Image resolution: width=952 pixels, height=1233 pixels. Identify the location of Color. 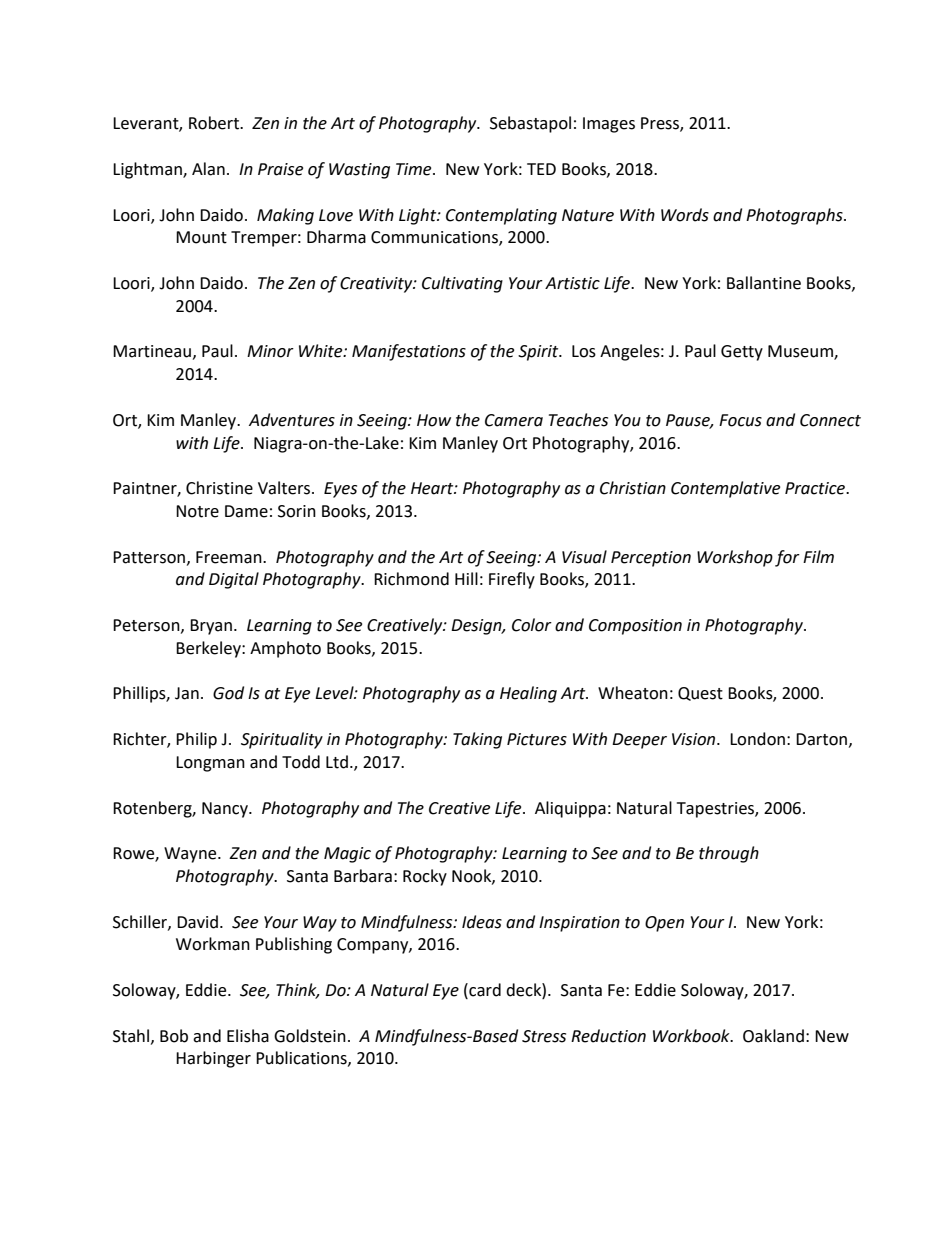
(532, 625).
